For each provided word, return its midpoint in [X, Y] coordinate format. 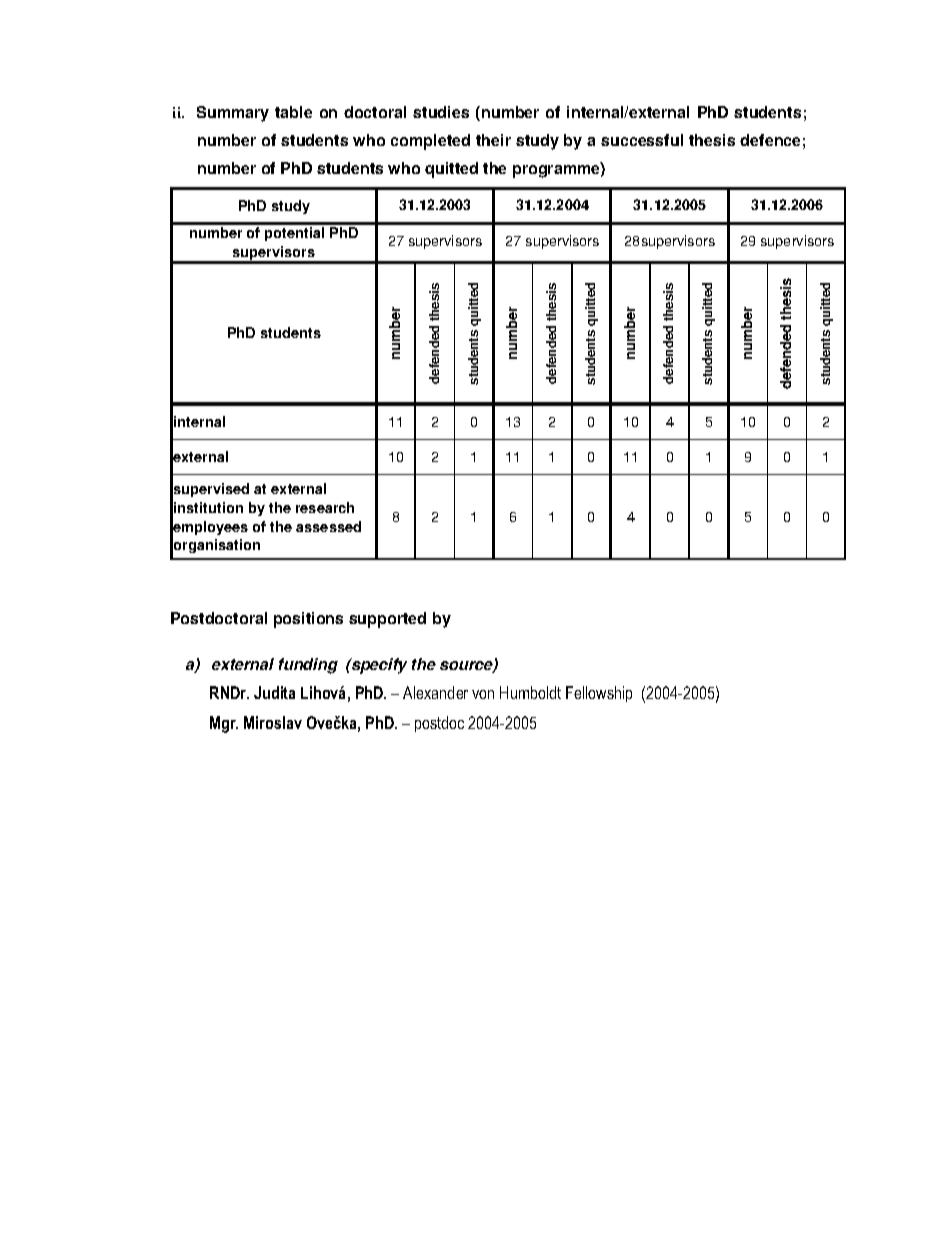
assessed [328, 526]
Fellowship [599, 694]
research [325, 507]
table [293, 112]
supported [387, 620]
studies [441, 112]
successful [642, 140]
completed [430, 142]
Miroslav [273, 722]
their [493, 140]
